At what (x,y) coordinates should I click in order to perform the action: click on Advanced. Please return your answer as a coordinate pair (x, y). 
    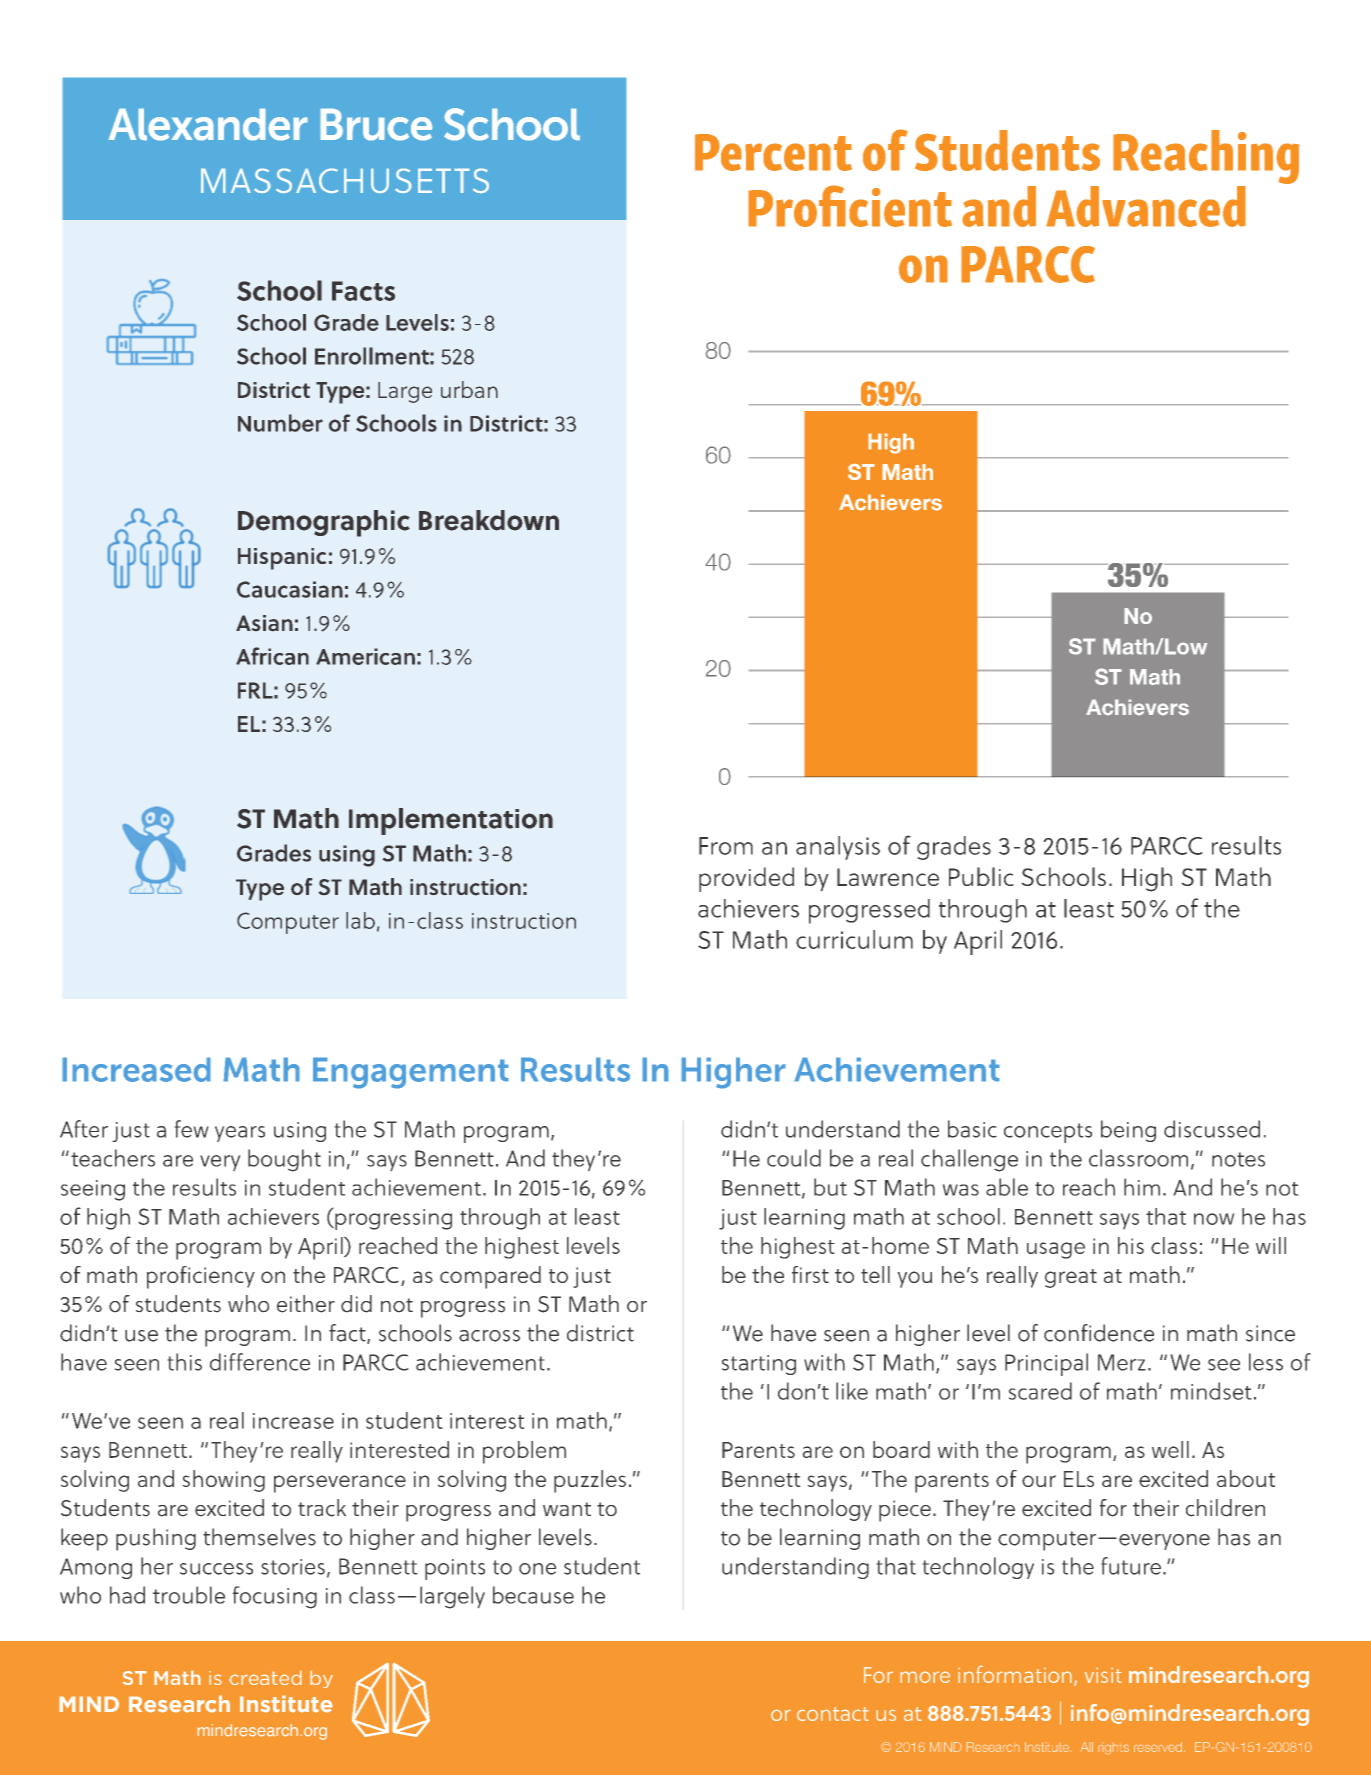
    Looking at the image, I should click on (1146, 206).
